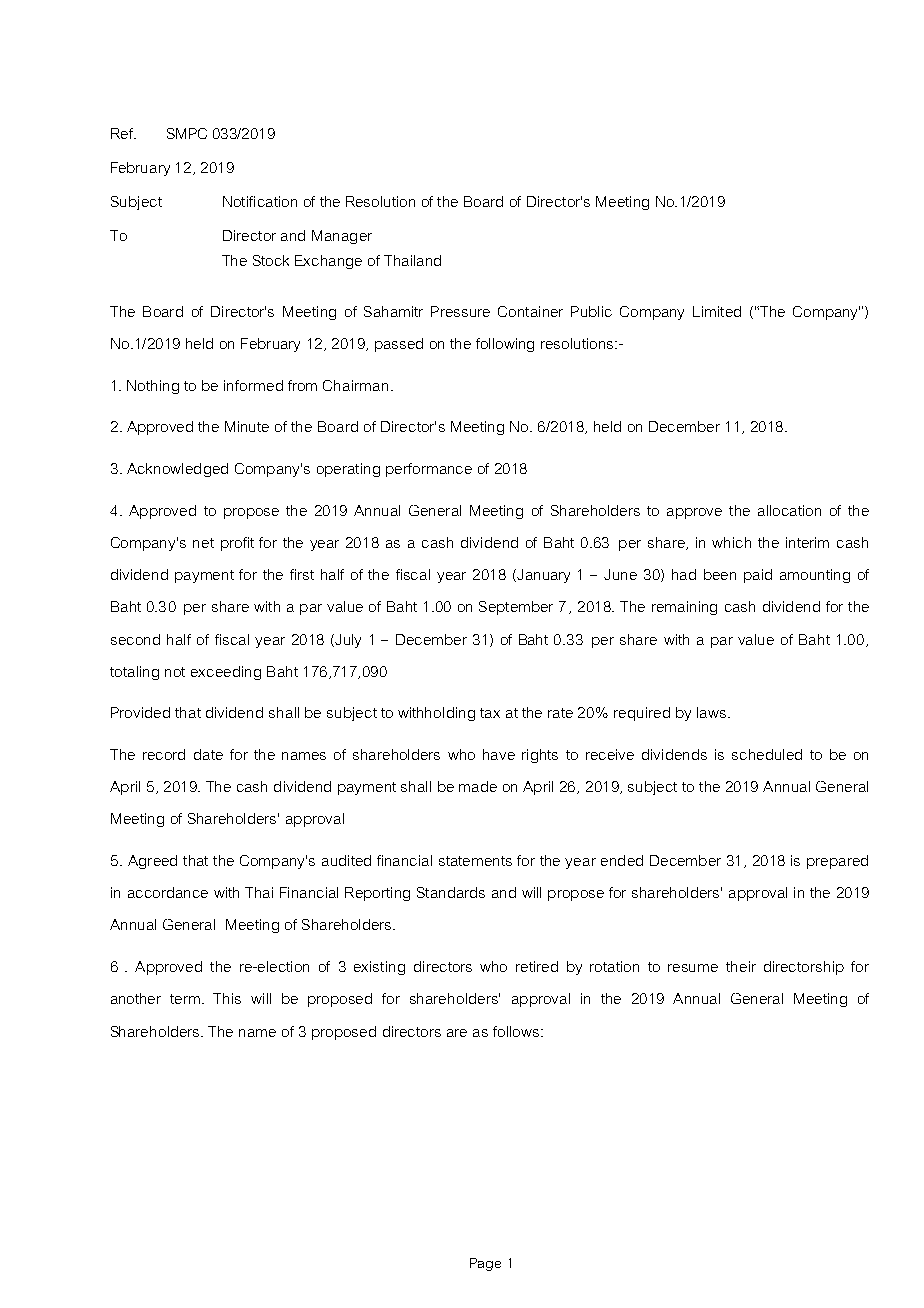 The width and height of the screenshot is (924, 1308). I want to click on follows, so click(517, 1031).
